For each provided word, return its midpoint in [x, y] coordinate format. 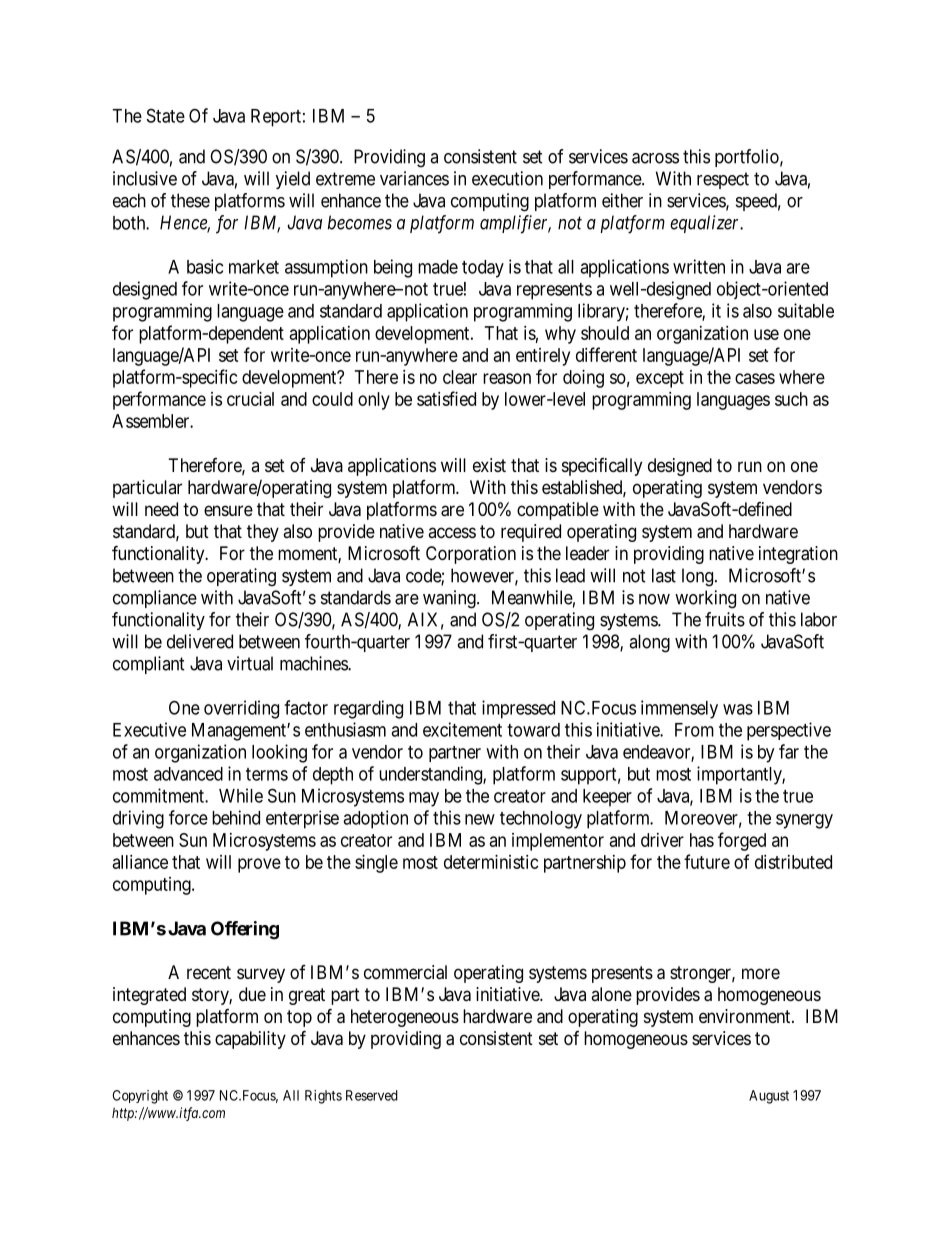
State [166, 115]
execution [507, 178]
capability [250, 1040]
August [769, 1097]
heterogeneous [405, 1018]
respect [723, 180]
